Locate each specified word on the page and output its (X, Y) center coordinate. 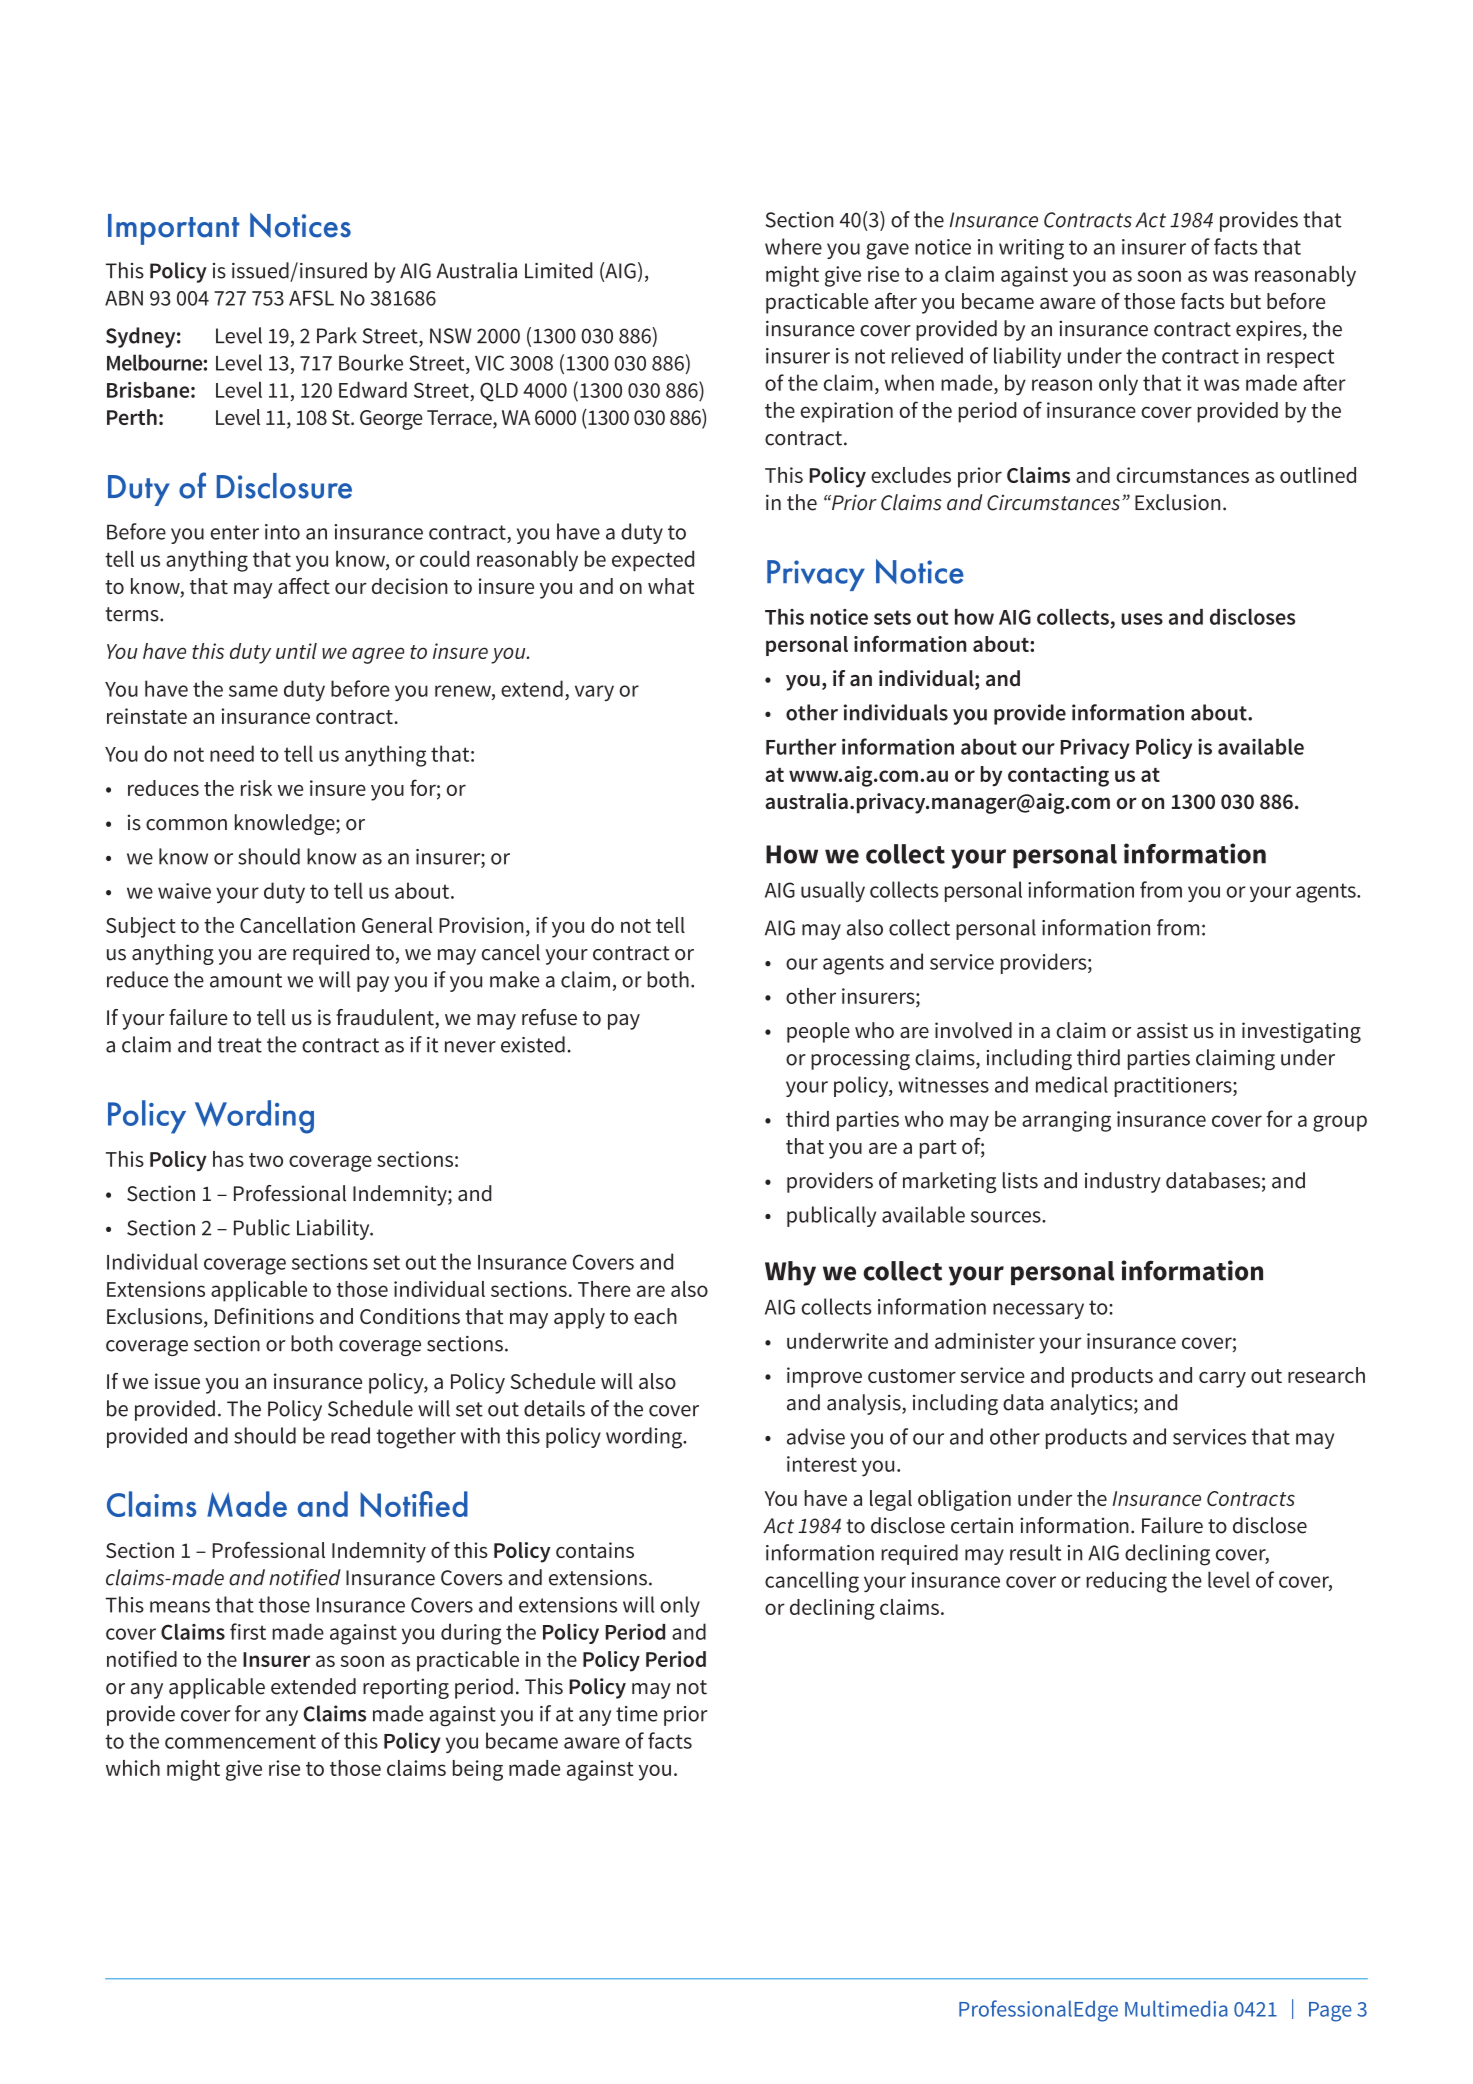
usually (833, 891)
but (1246, 301)
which (133, 1768)
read (350, 1435)
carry (1222, 1380)
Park (337, 335)
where (793, 246)
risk (256, 788)
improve (824, 1377)
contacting (1058, 776)
